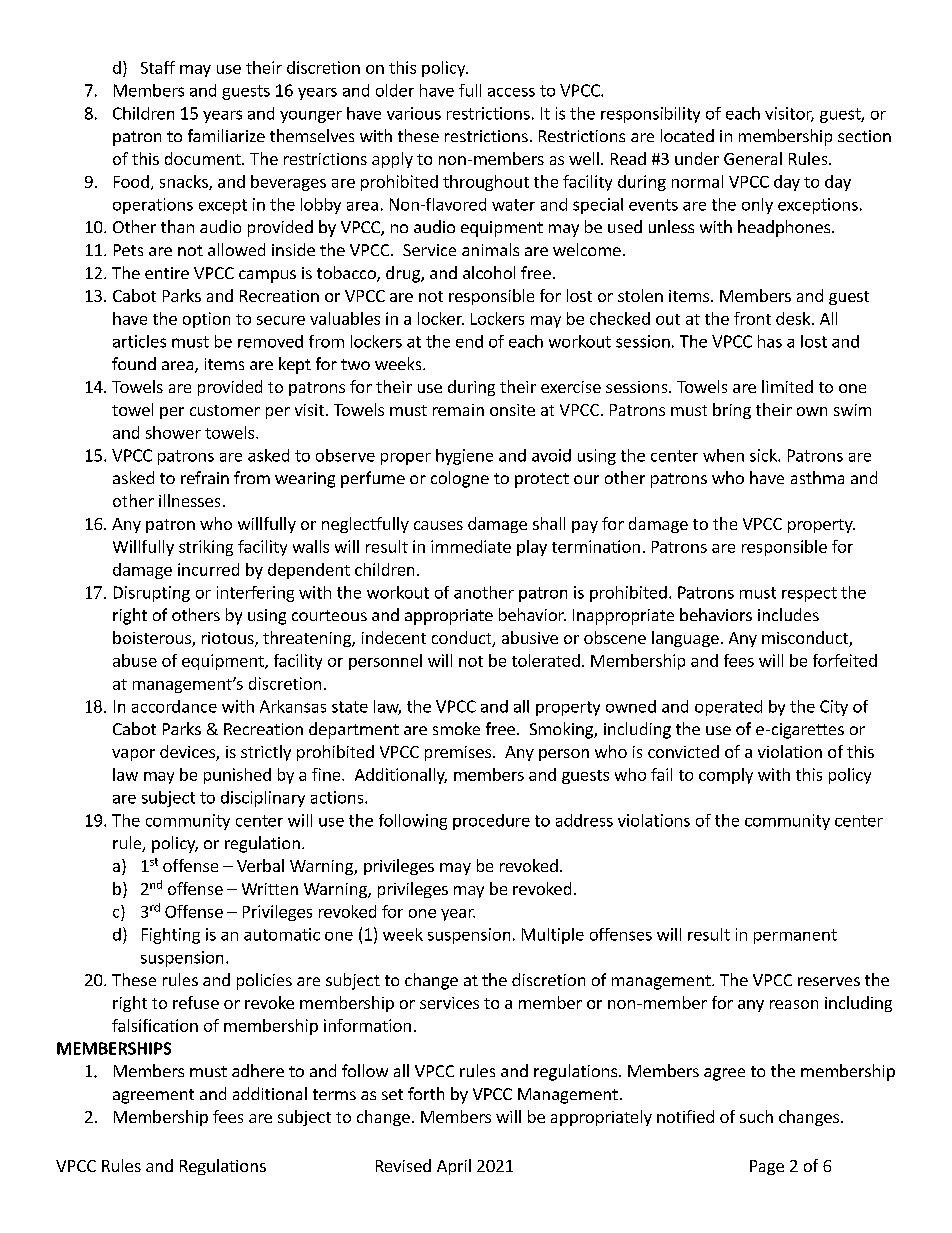 Image resolution: width=952 pixels, height=1233 pixels. What do you see at coordinates (491, 822) in the document?
I see `procedure` at bounding box center [491, 822].
